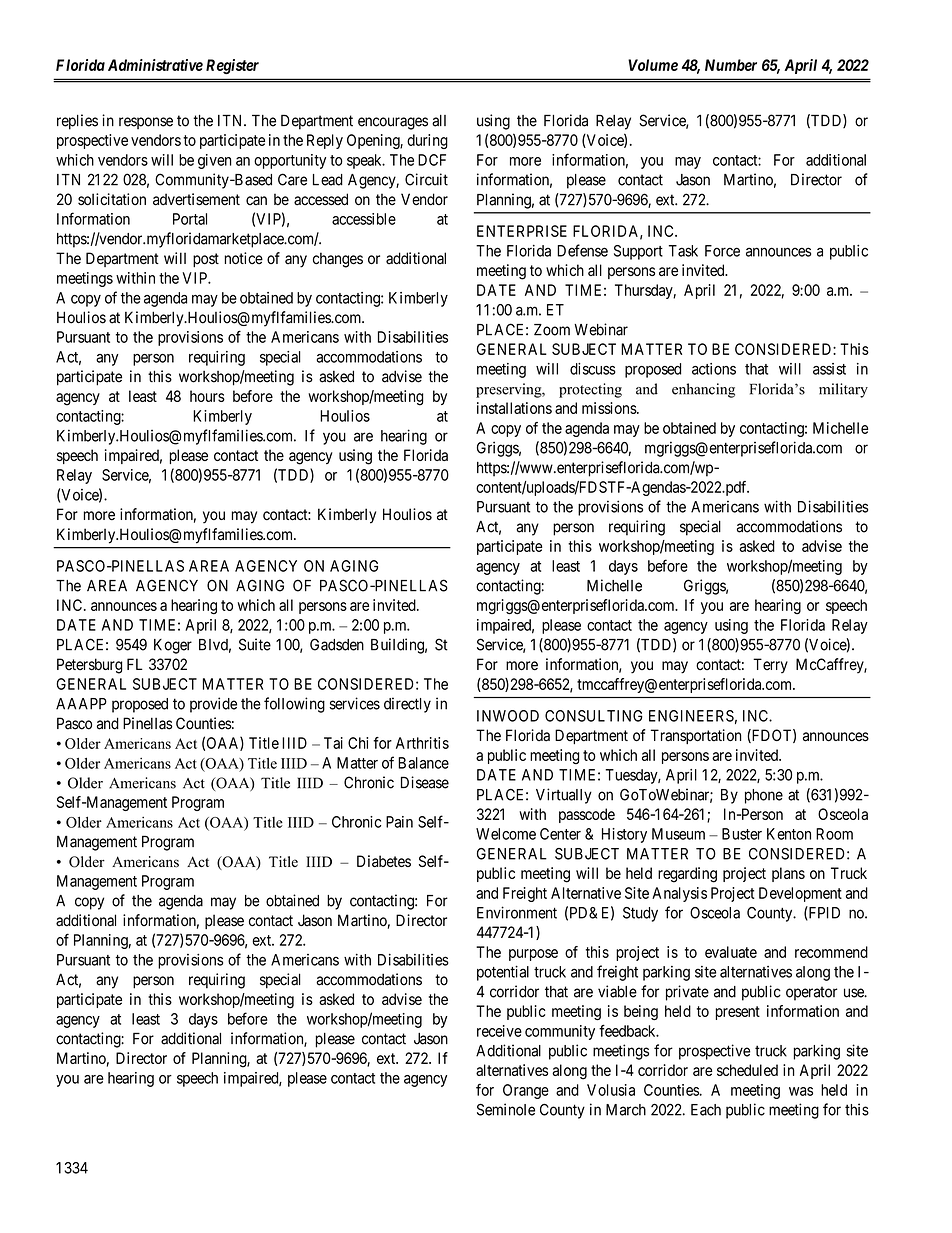 The height and width of the image is (1233, 952). What do you see at coordinates (499, 1031) in the image?
I see `receive` at bounding box center [499, 1031].
